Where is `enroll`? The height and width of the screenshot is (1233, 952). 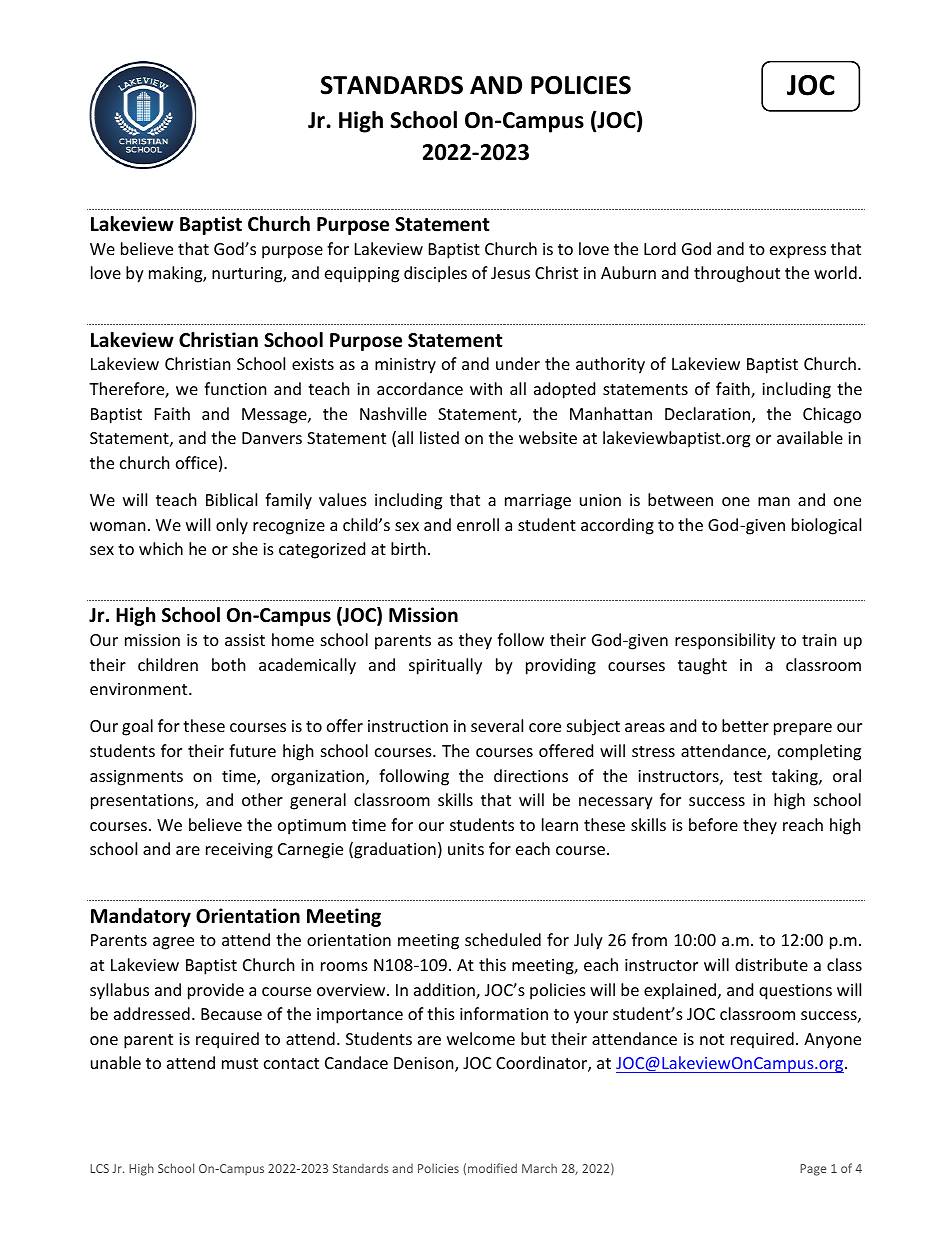 enroll is located at coordinates (478, 524).
